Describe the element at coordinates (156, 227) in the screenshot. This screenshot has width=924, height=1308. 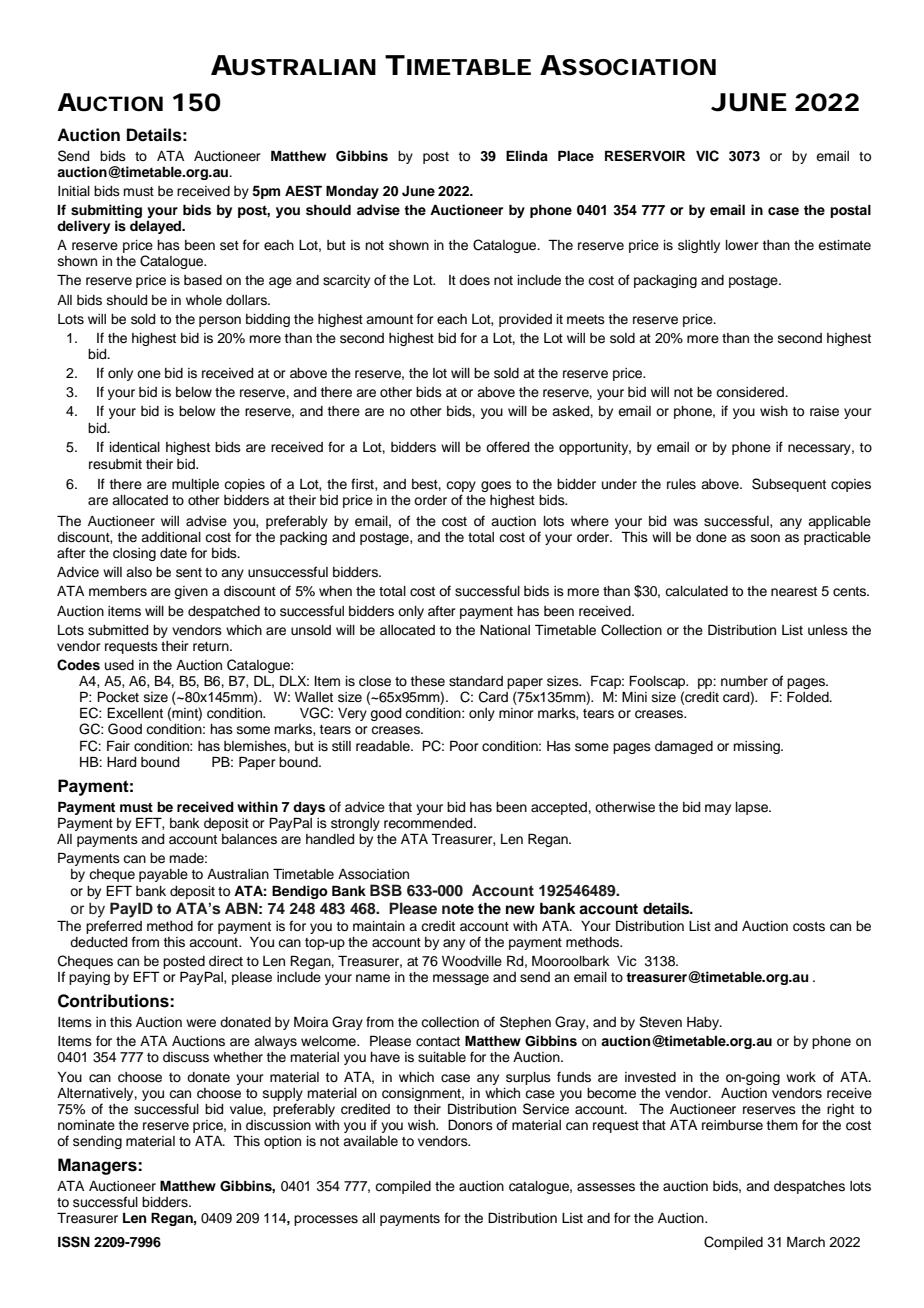
I see `delayed` at that location.
